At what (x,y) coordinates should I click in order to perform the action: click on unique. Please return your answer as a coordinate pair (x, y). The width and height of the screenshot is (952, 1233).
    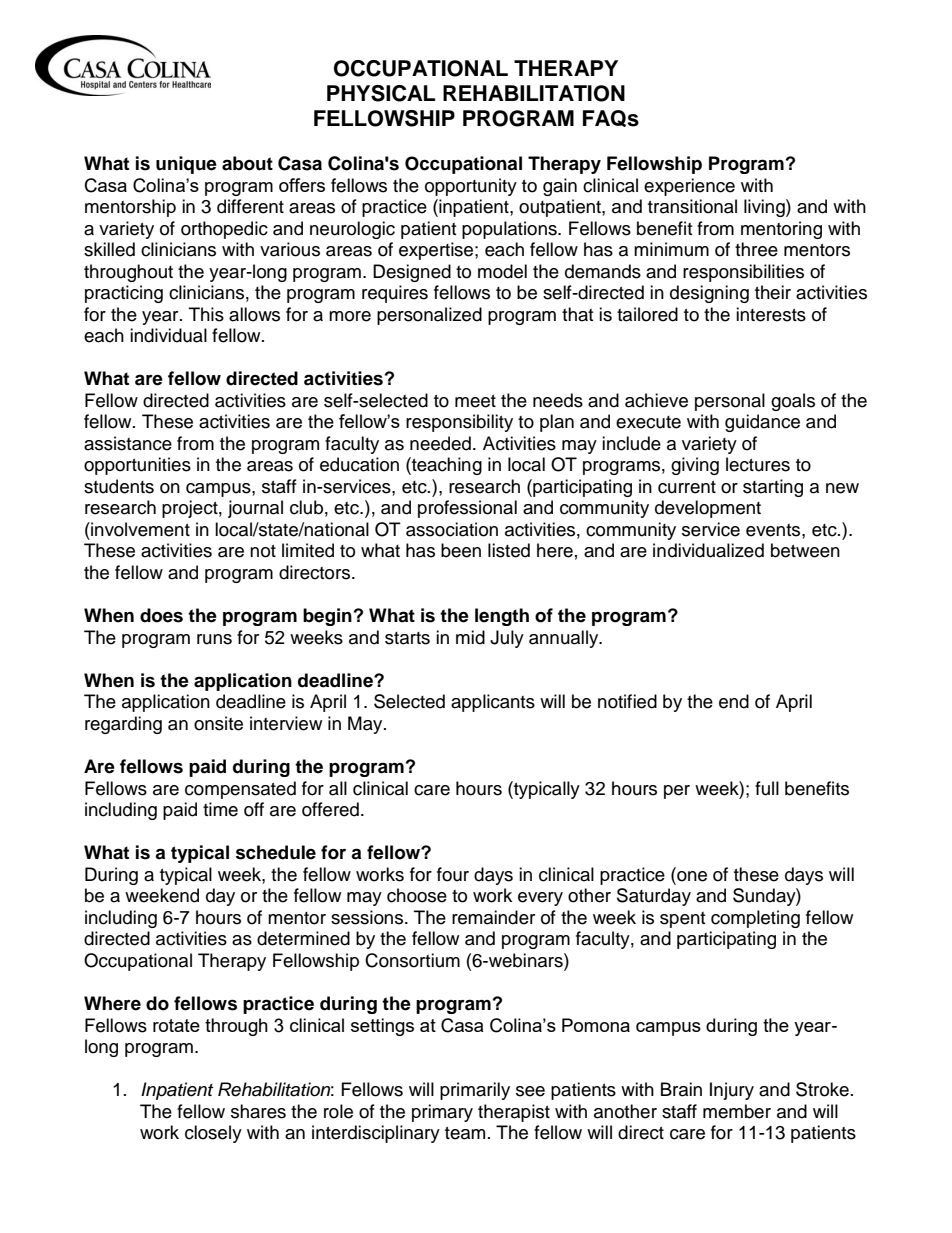
    Looking at the image, I should click on (186, 165).
